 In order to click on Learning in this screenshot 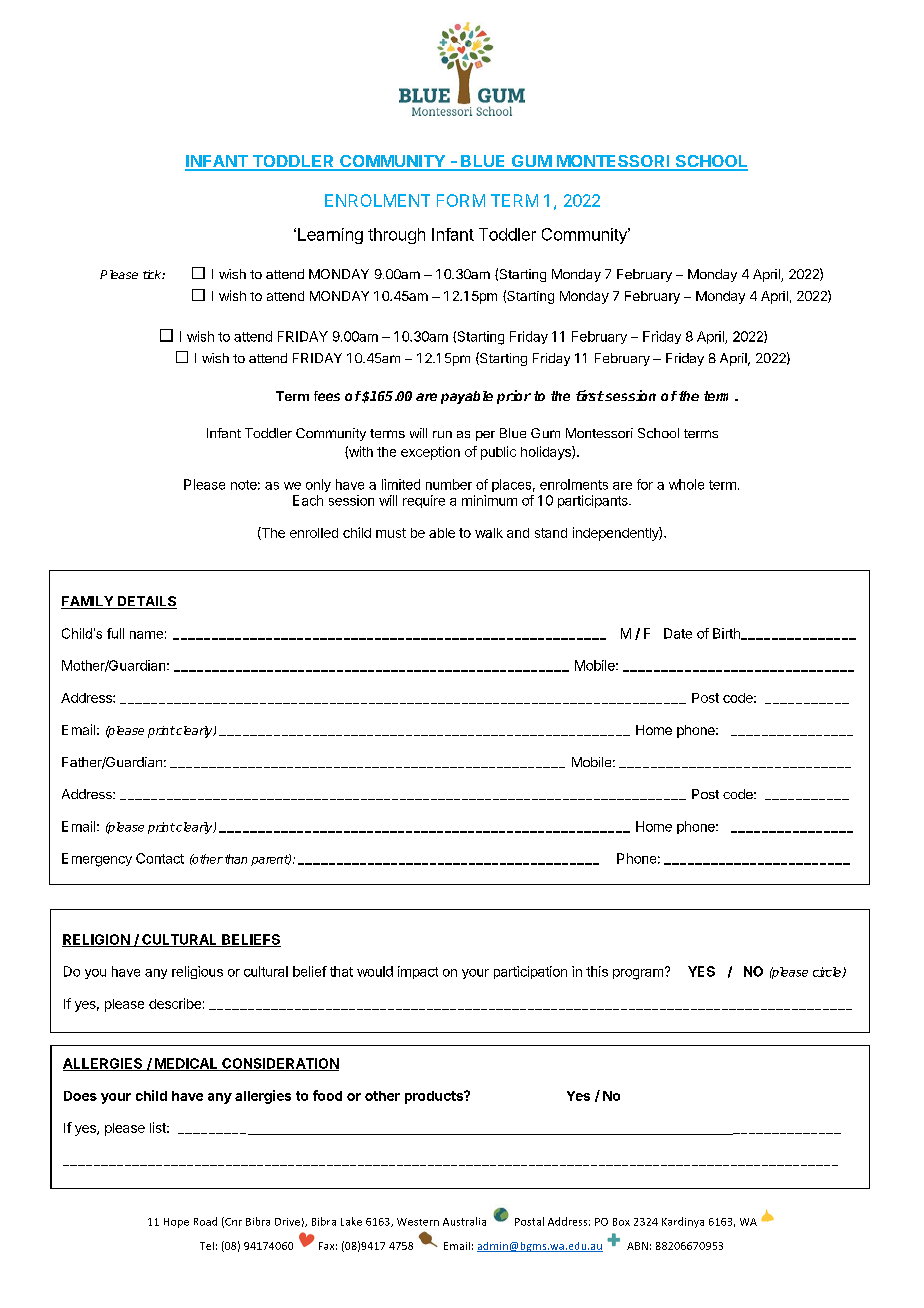, I will do `click(330, 236)`.
